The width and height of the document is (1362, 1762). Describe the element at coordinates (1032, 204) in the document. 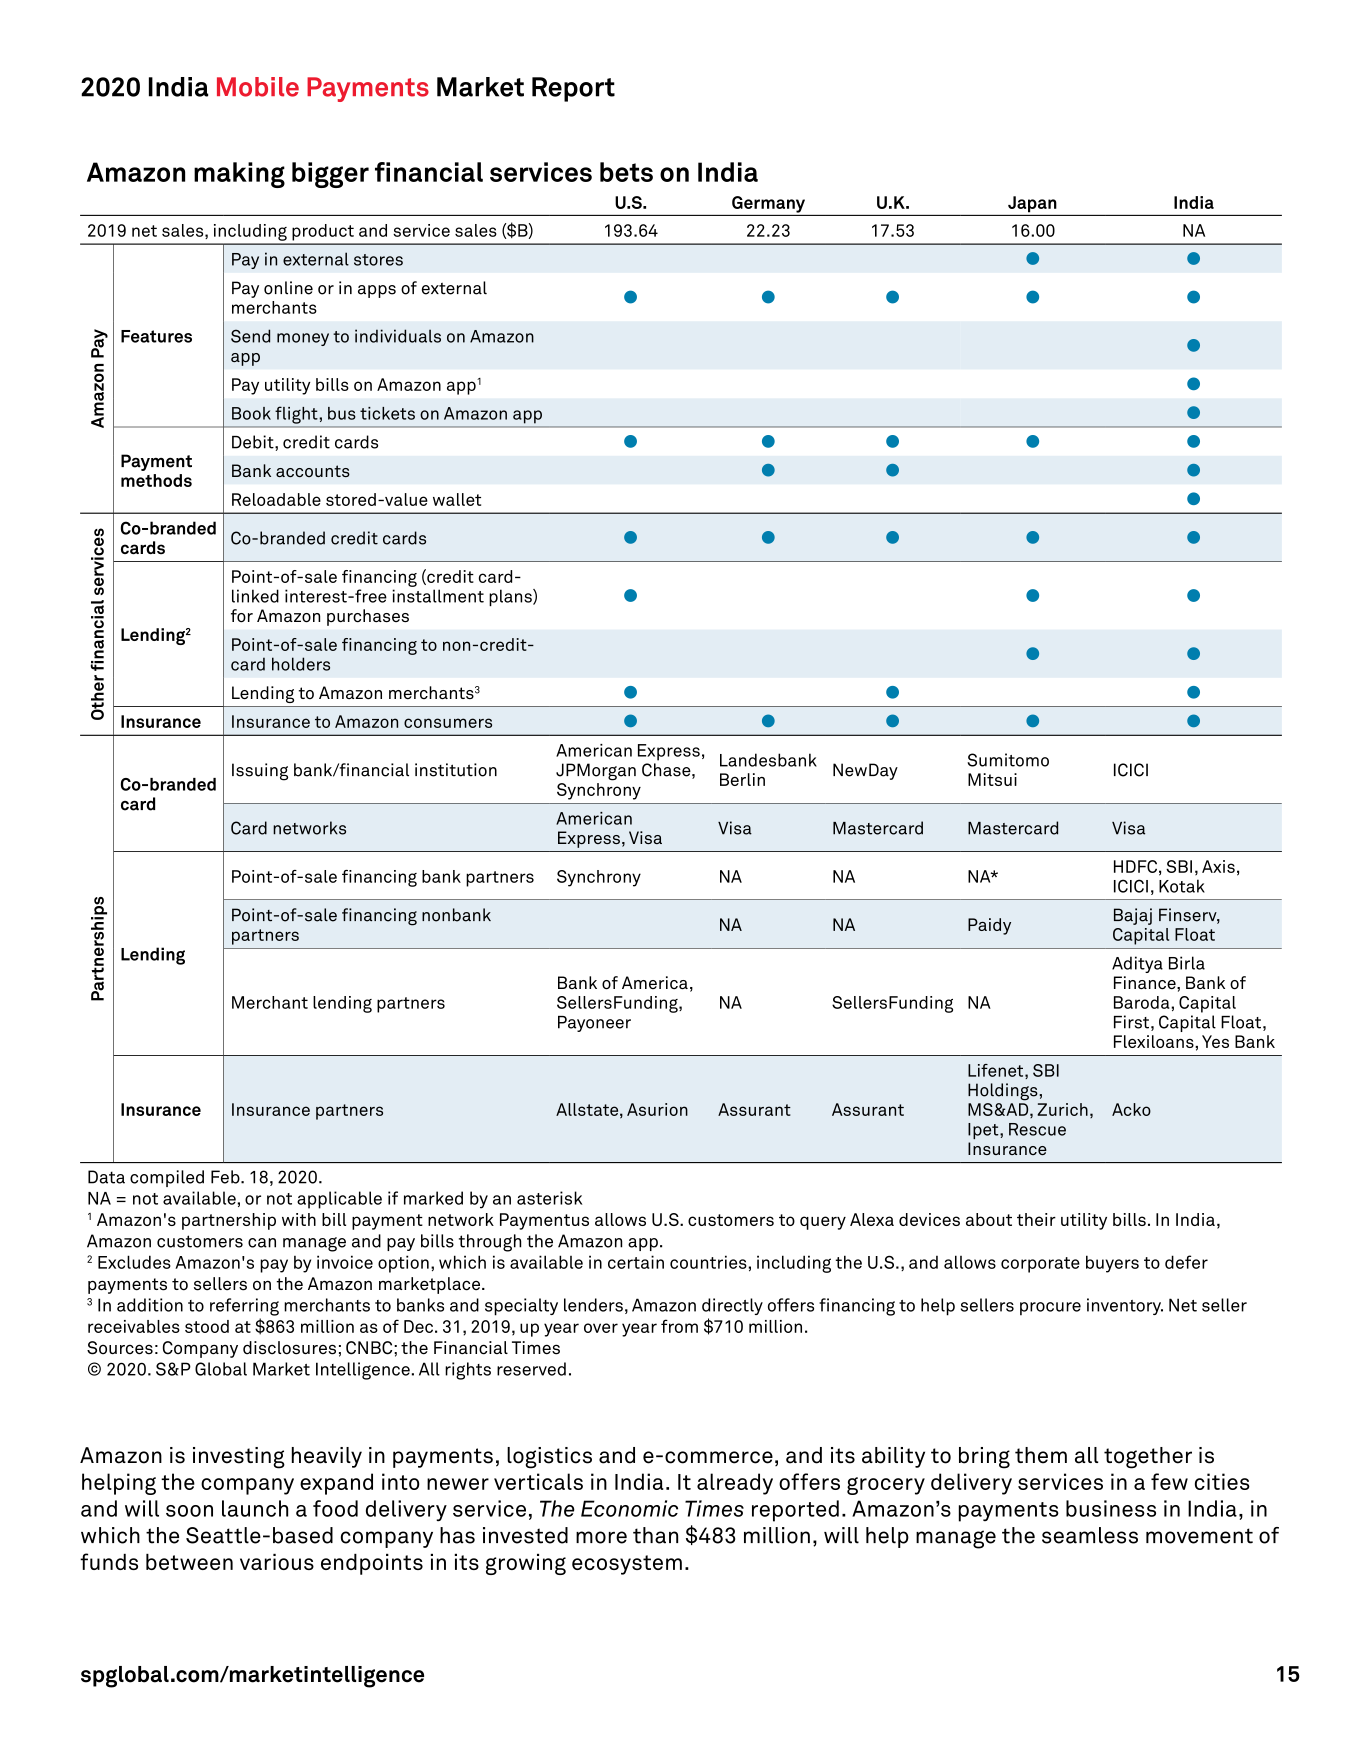

I see `Japan` at that location.
